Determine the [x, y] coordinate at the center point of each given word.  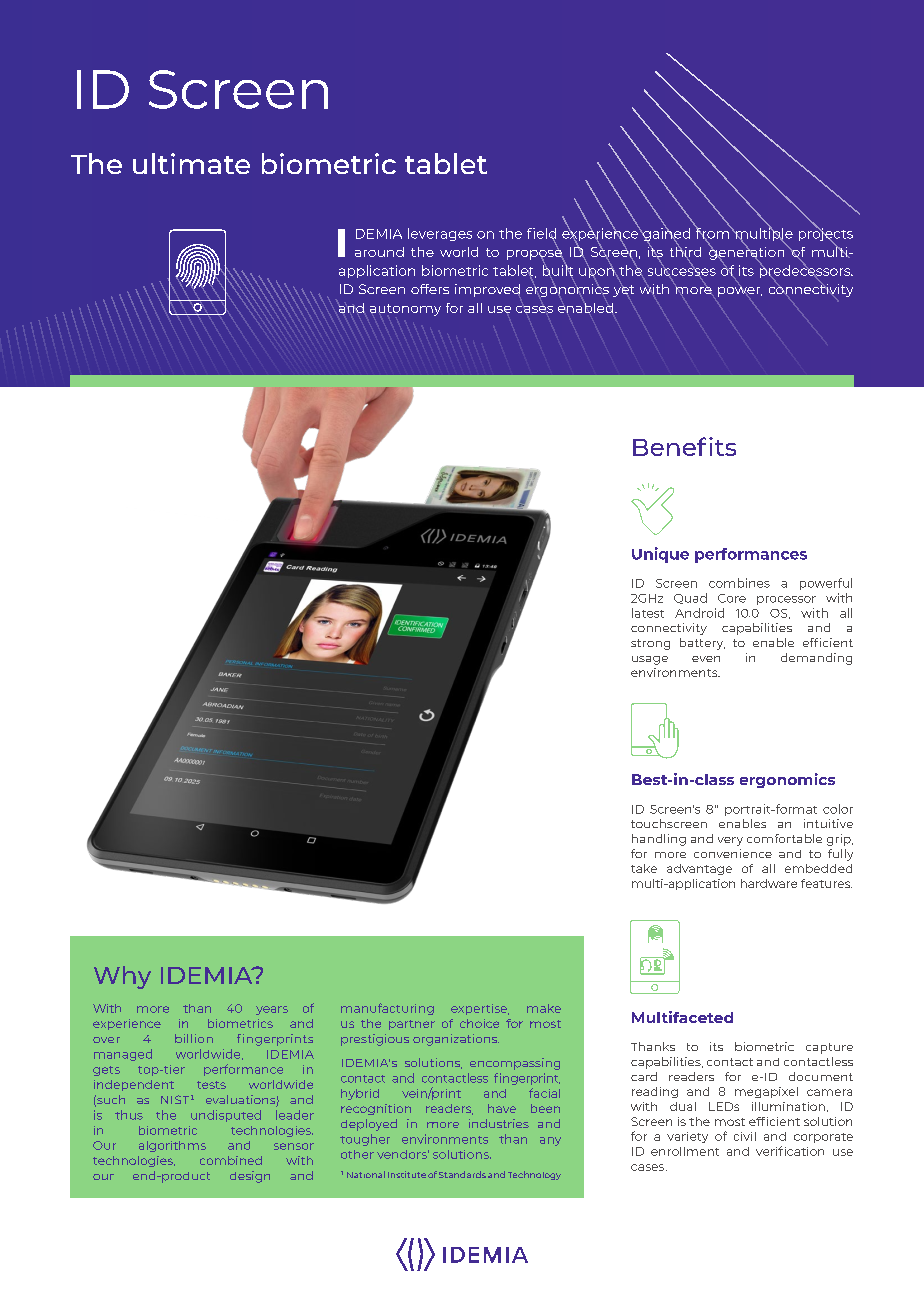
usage [650, 660]
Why [122, 977]
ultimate [191, 163]
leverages [440, 234]
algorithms [172, 1146]
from [713, 233]
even [706, 659]
